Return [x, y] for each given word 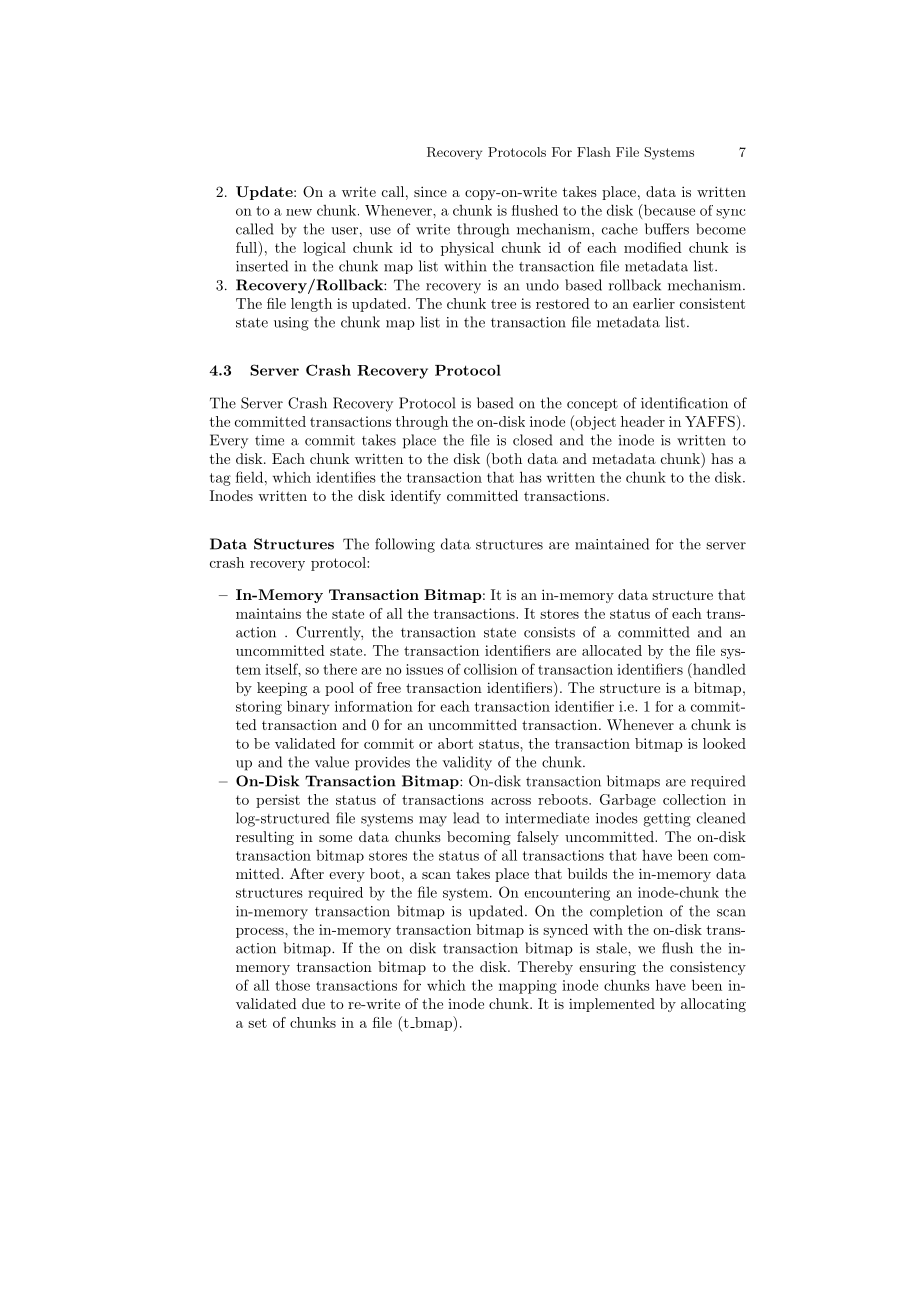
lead [466, 818]
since [430, 191]
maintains [268, 613]
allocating [713, 1005]
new [299, 212]
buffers [667, 229]
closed [532, 440]
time [269, 440]
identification [684, 403]
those [292, 985]
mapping [528, 987]
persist [278, 801]
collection [694, 799]
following [405, 545]
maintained [612, 544]
